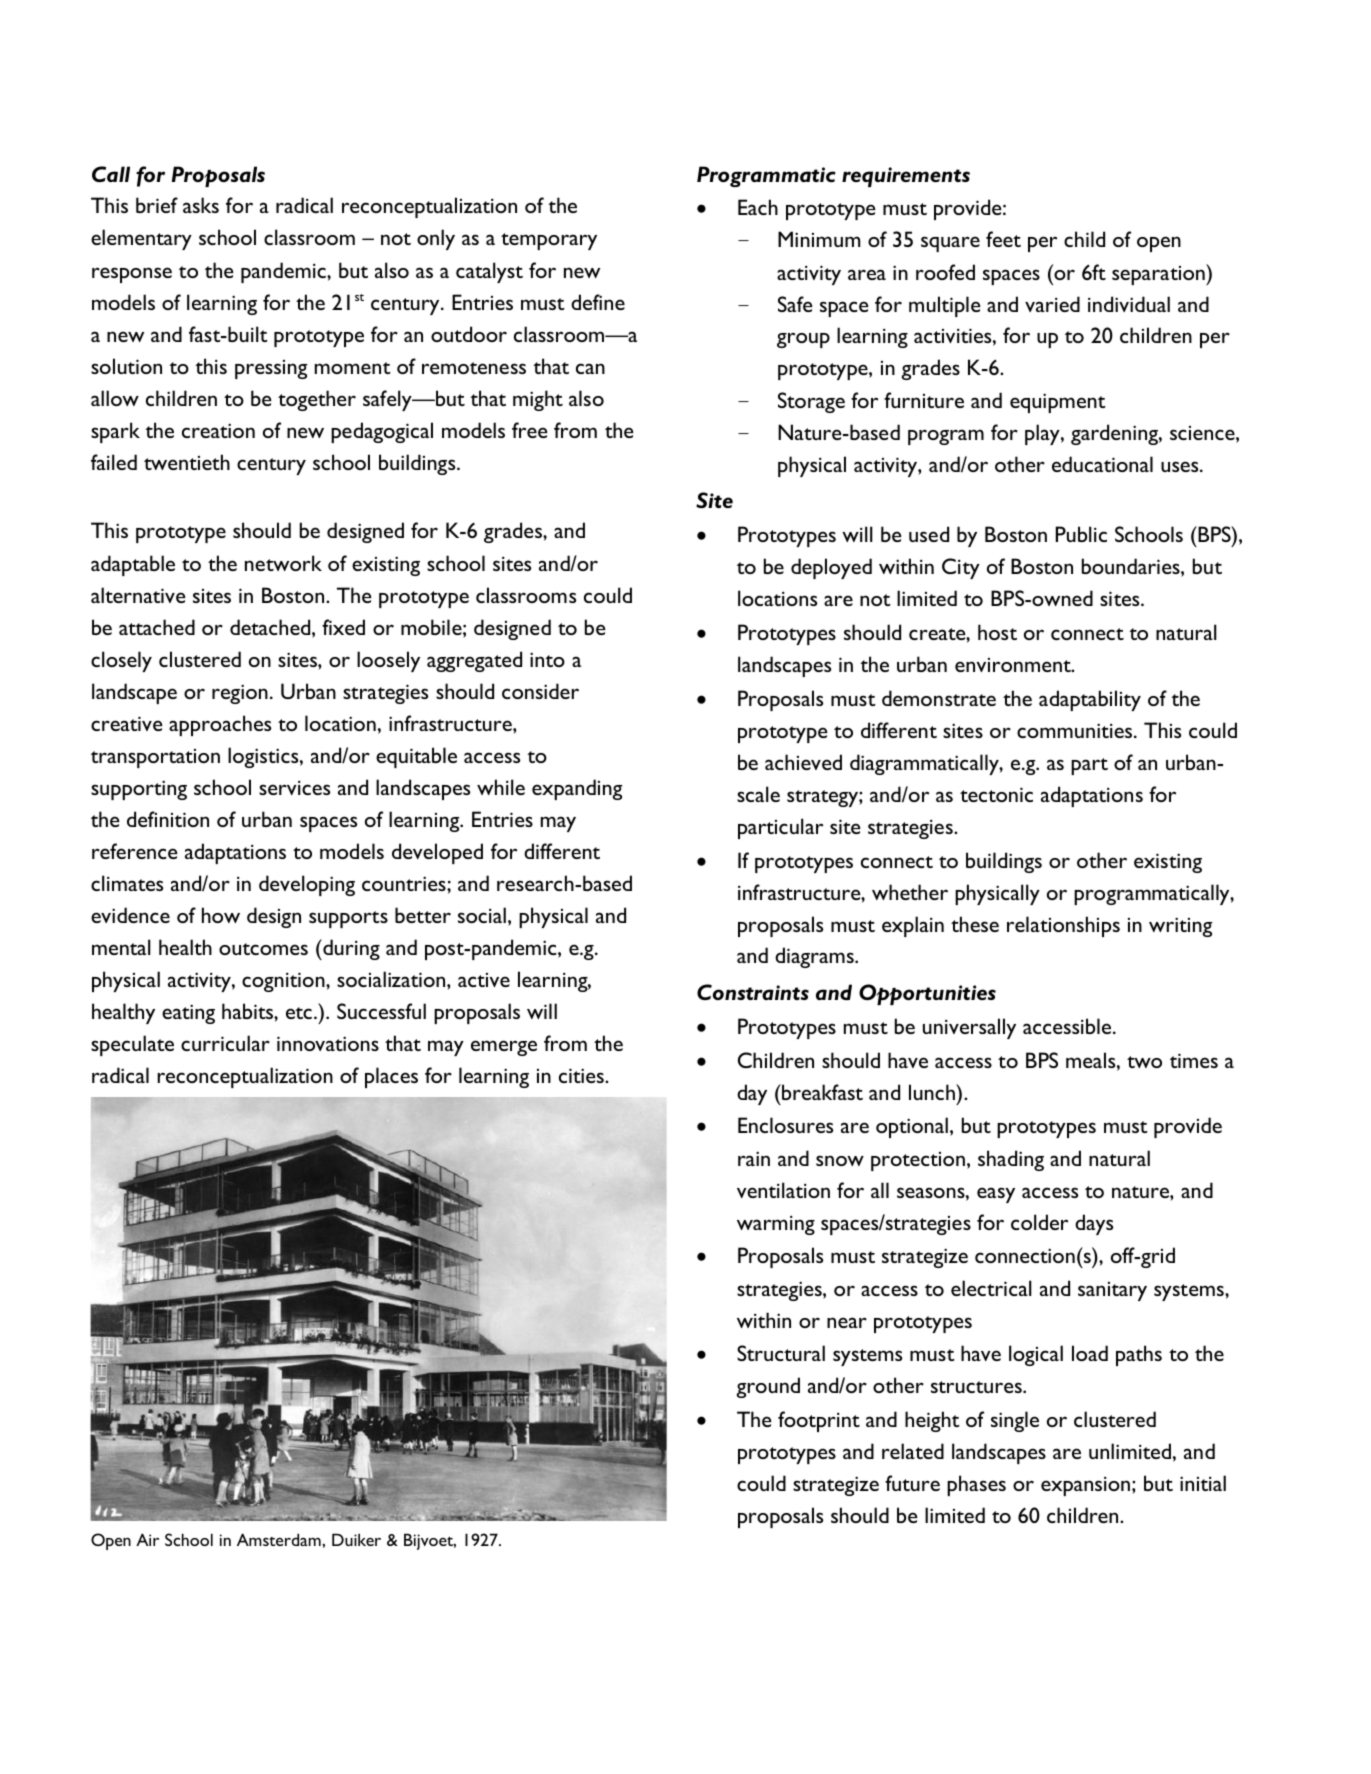 Image resolution: width=1371 pixels, height=1774 pixels. Describe the element at coordinates (976, 1485) in the screenshot. I see `phases` at that location.
